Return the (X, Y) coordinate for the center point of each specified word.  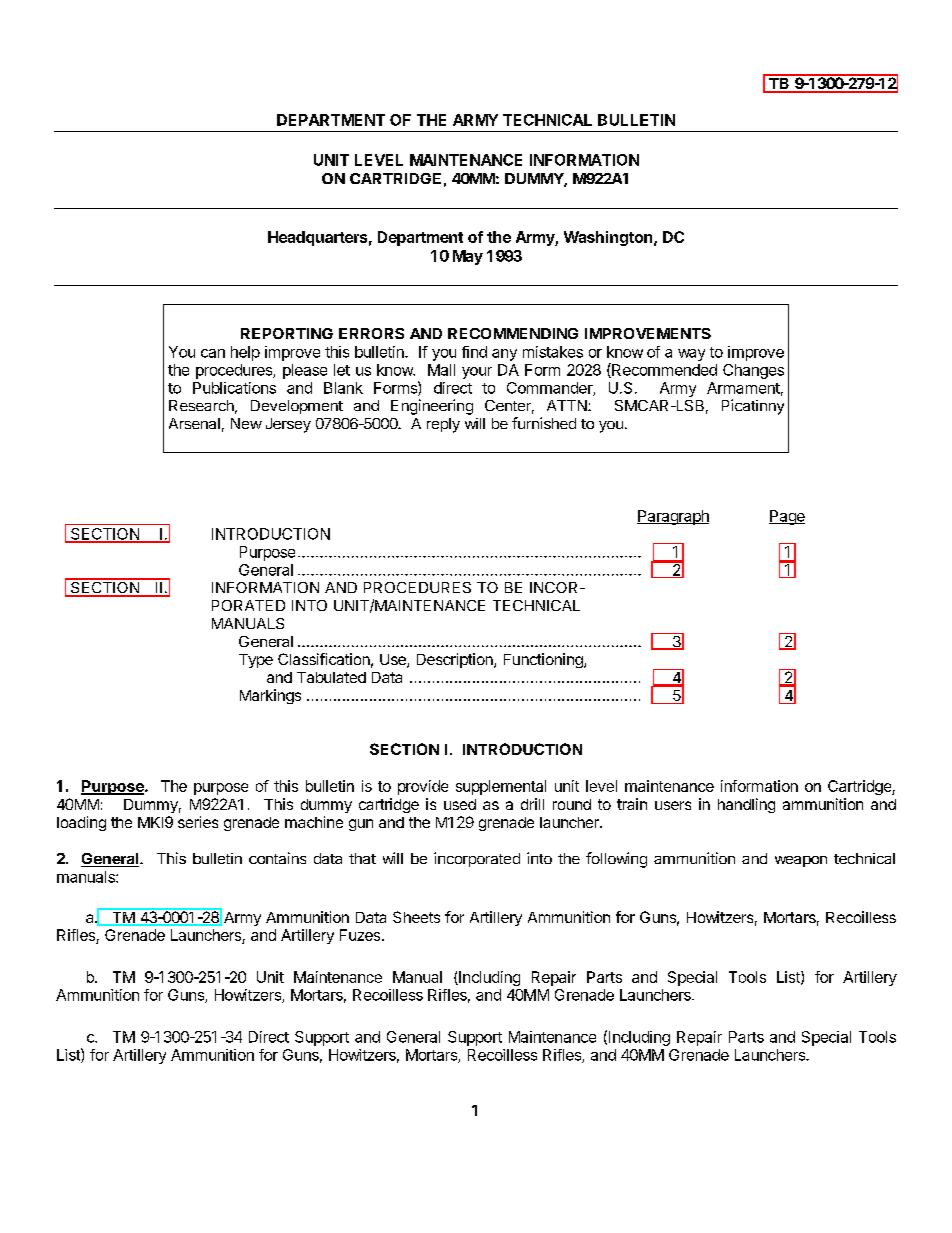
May (468, 257)
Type (256, 661)
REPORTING (287, 333)
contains (277, 858)
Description (456, 660)
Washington (609, 238)
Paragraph (673, 517)
